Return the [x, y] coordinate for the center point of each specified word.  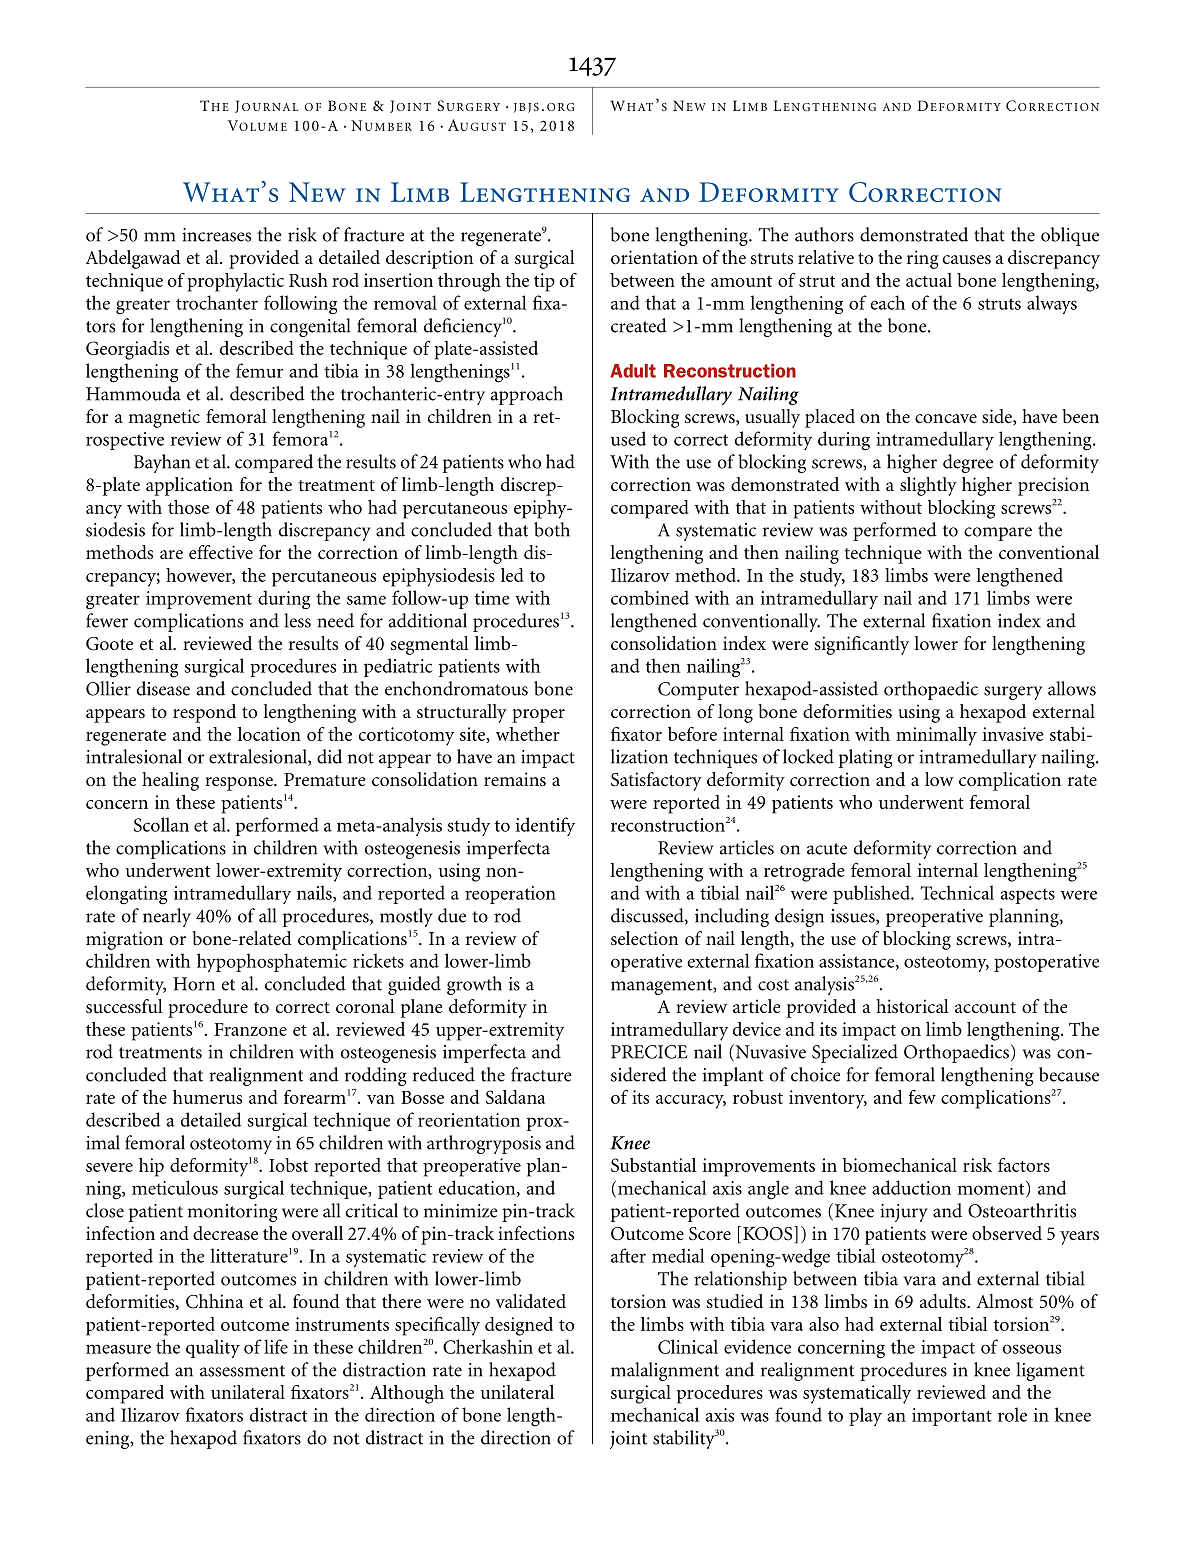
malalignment [665, 1371]
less [297, 620]
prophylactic [235, 282]
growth [474, 985]
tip [544, 282]
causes [967, 260]
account [985, 1007]
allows [1072, 688]
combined [650, 597]
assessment [242, 1371]
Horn [194, 984]
